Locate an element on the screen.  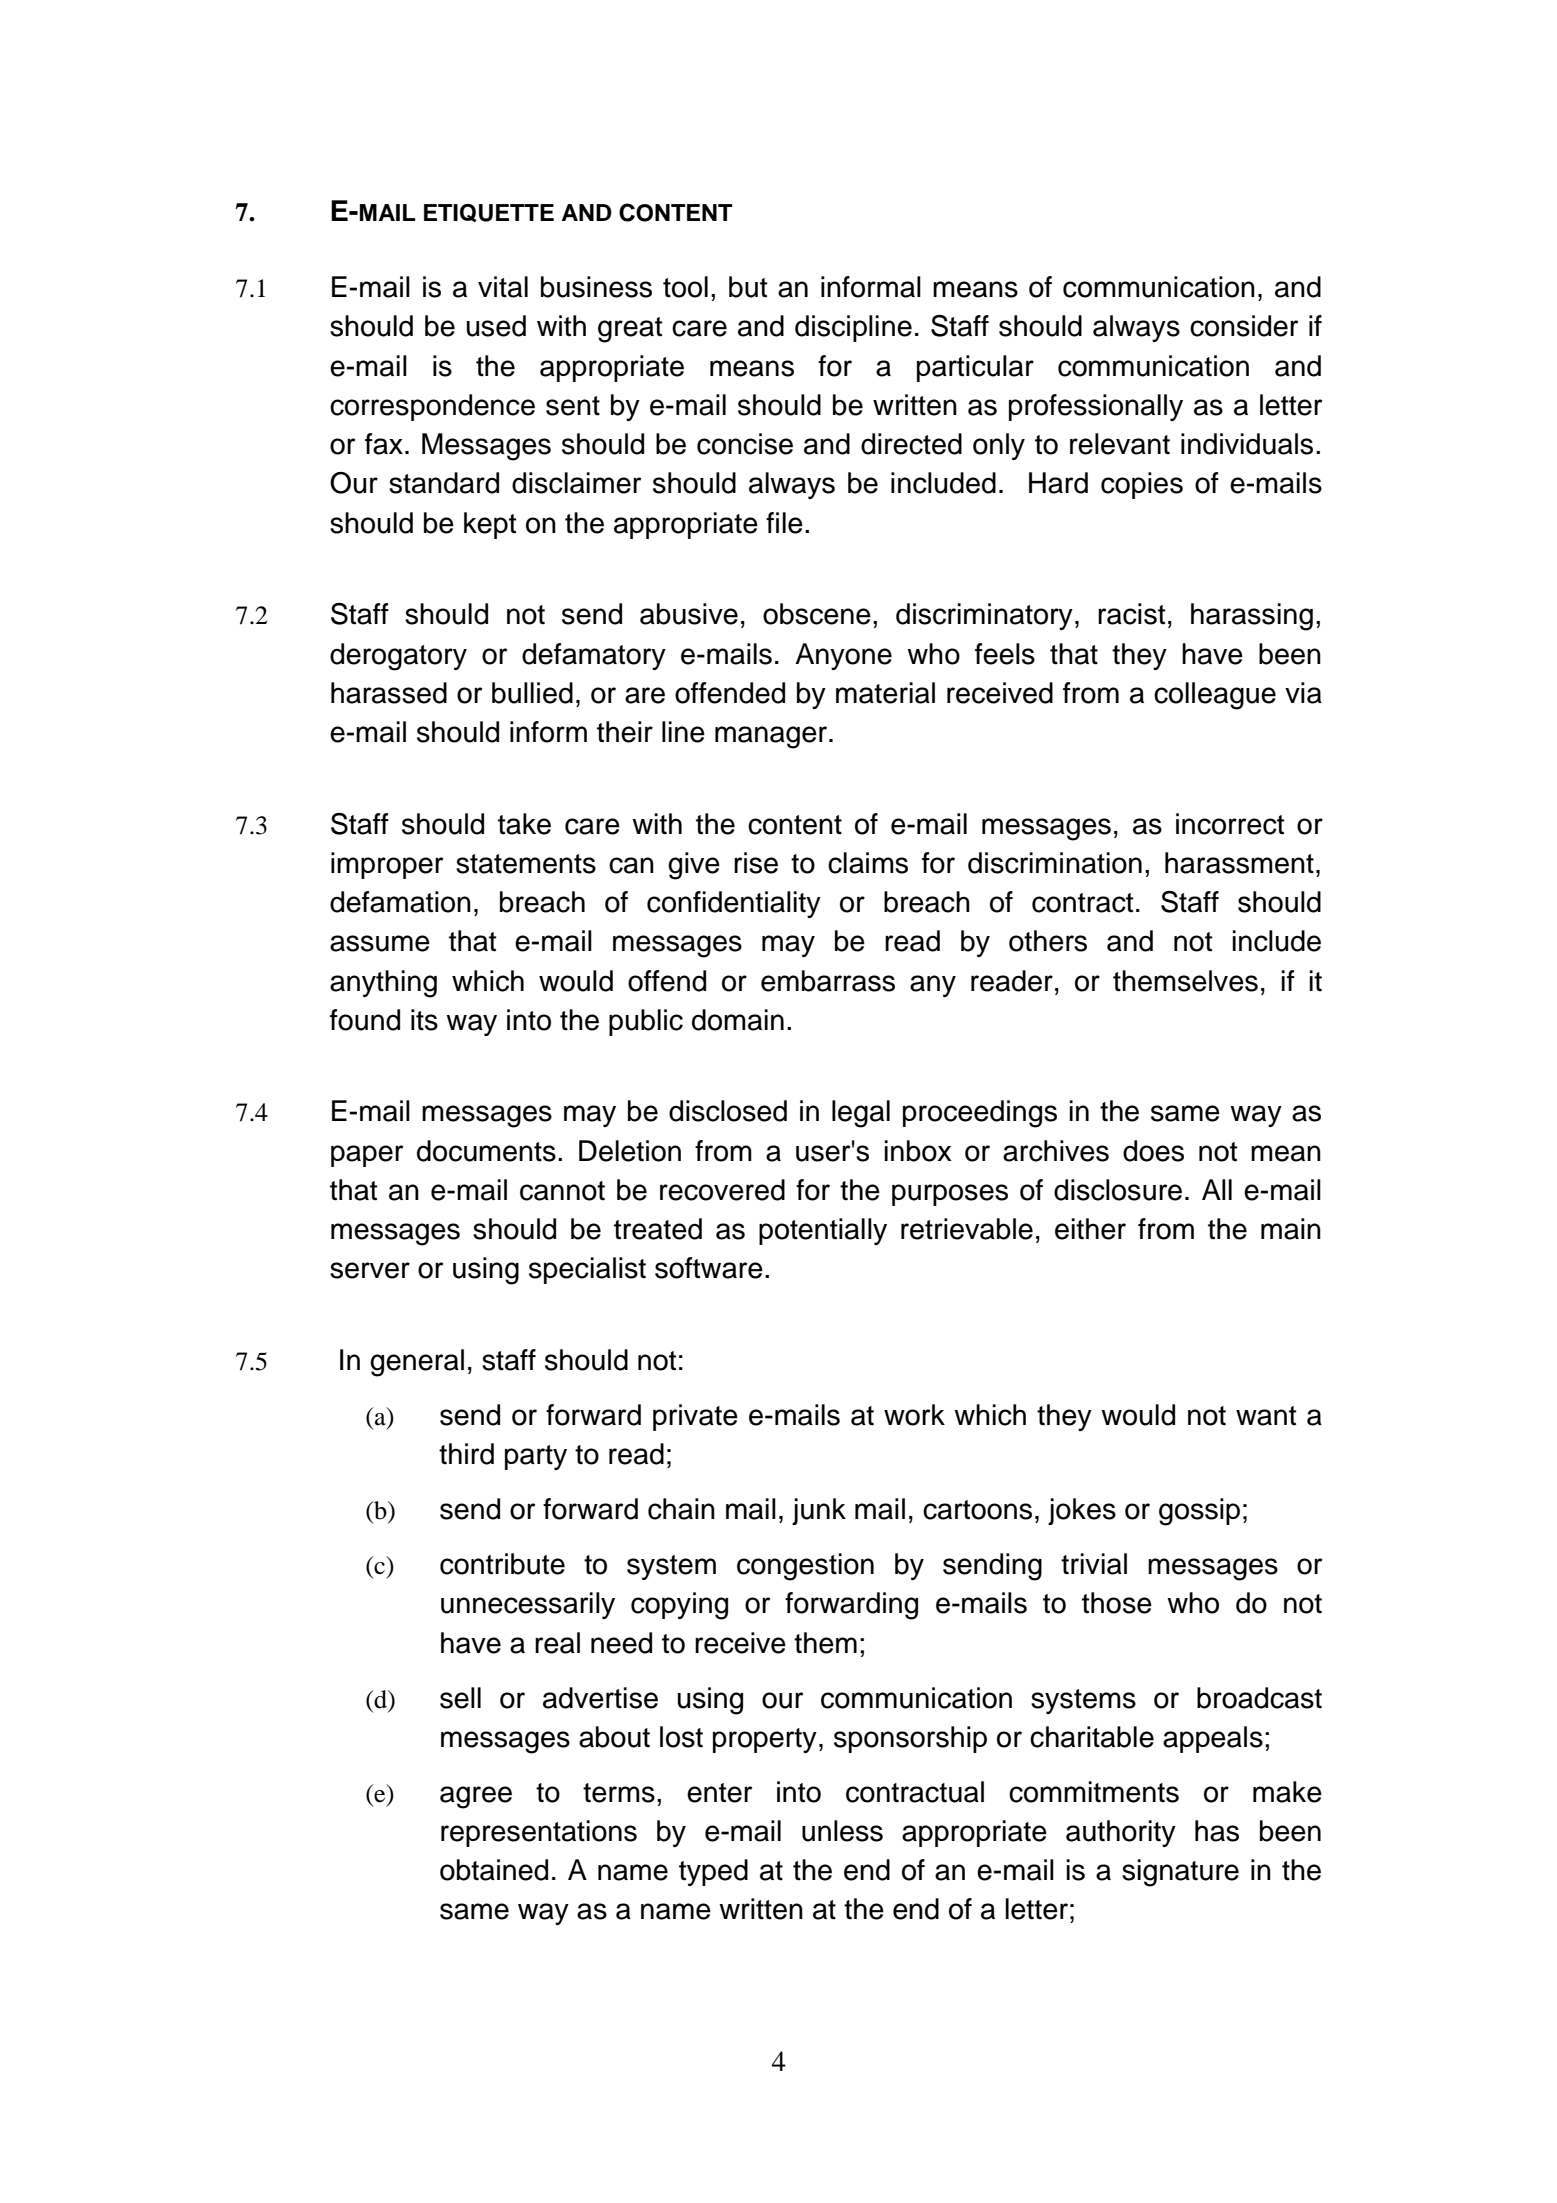
either is located at coordinates (1090, 1229).
